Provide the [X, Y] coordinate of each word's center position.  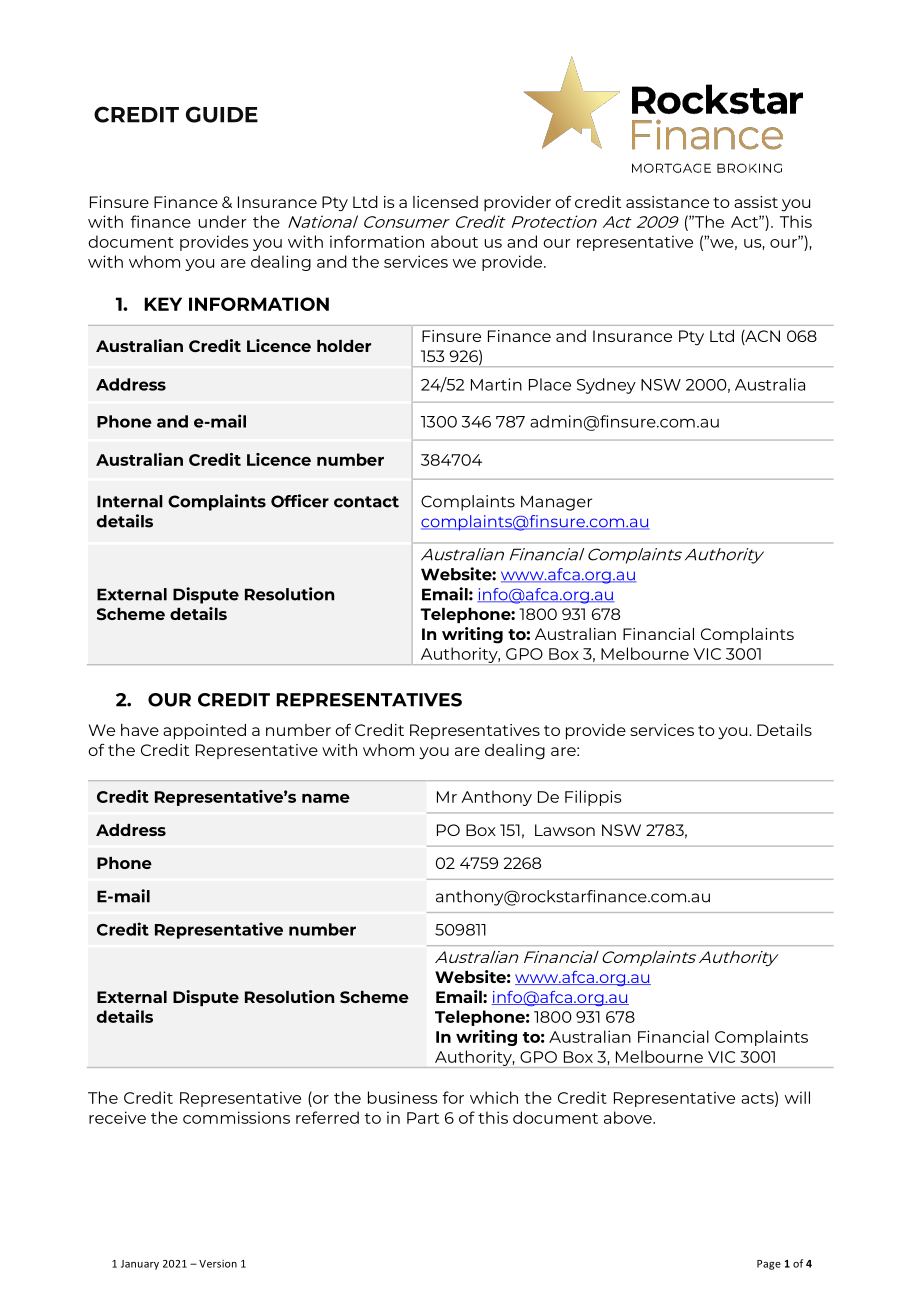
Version [218, 1264]
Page [769, 1265]
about [454, 241]
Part [423, 1118]
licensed [445, 202]
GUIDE [222, 114]
